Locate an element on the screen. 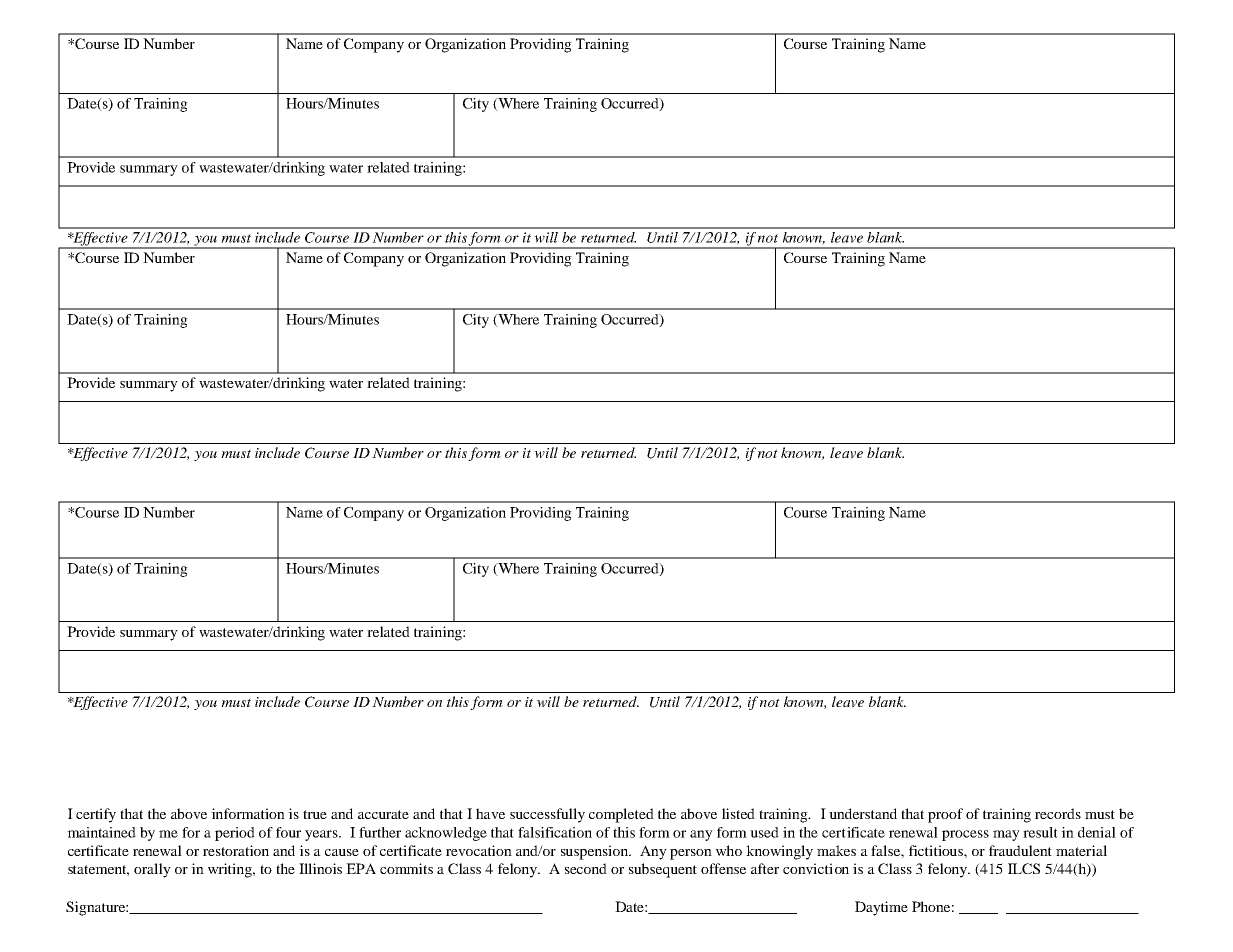 This screenshot has height=952, width=1233. ILCS is located at coordinates (1024, 868).
